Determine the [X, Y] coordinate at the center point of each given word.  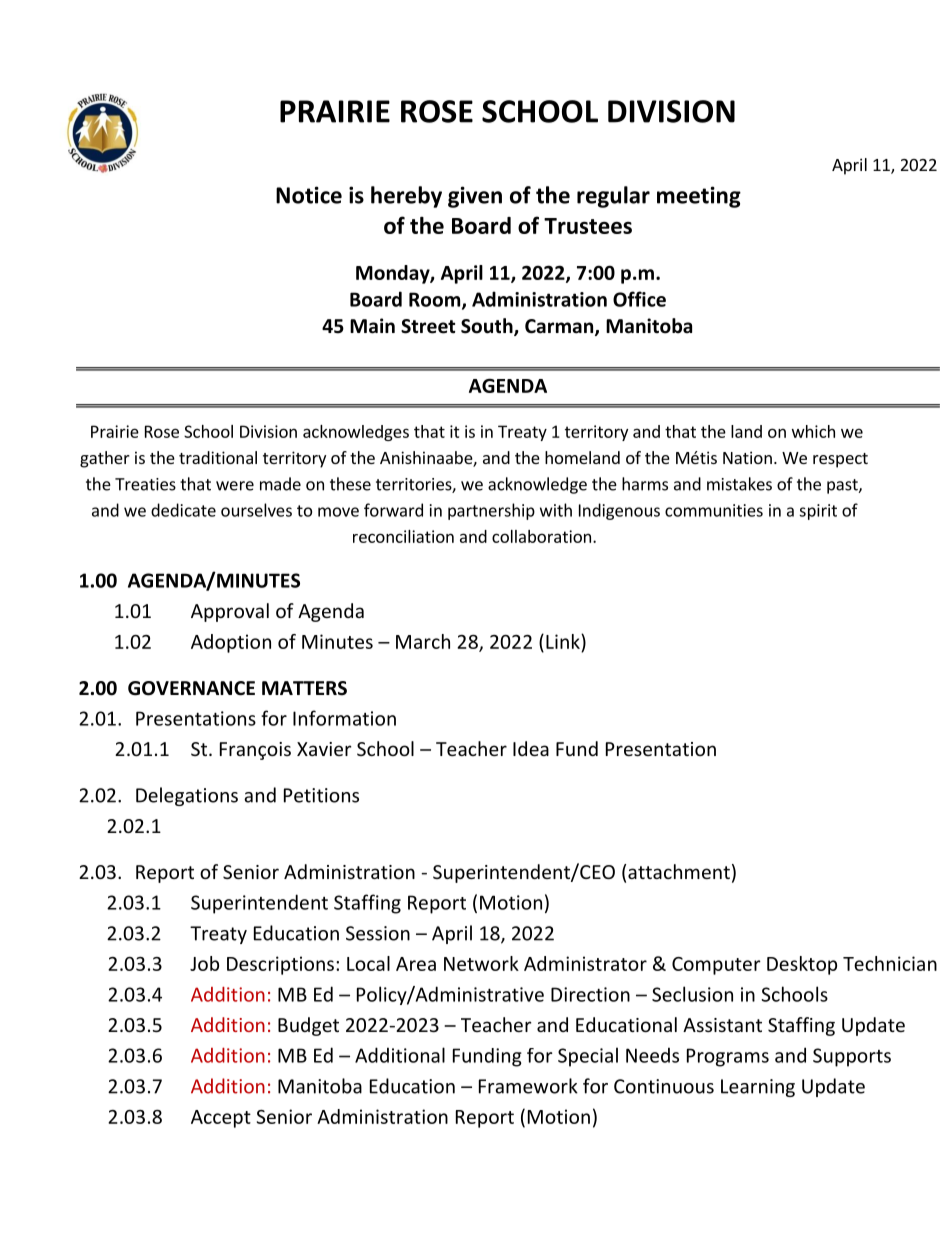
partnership [491, 511]
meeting [699, 197]
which [813, 431]
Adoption [231, 643]
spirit [818, 512]
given [475, 197]
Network [481, 963]
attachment [679, 871]
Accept [221, 1119]
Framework [528, 1086]
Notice [309, 195]
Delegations [187, 796]
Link [564, 641]
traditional [218, 457]
